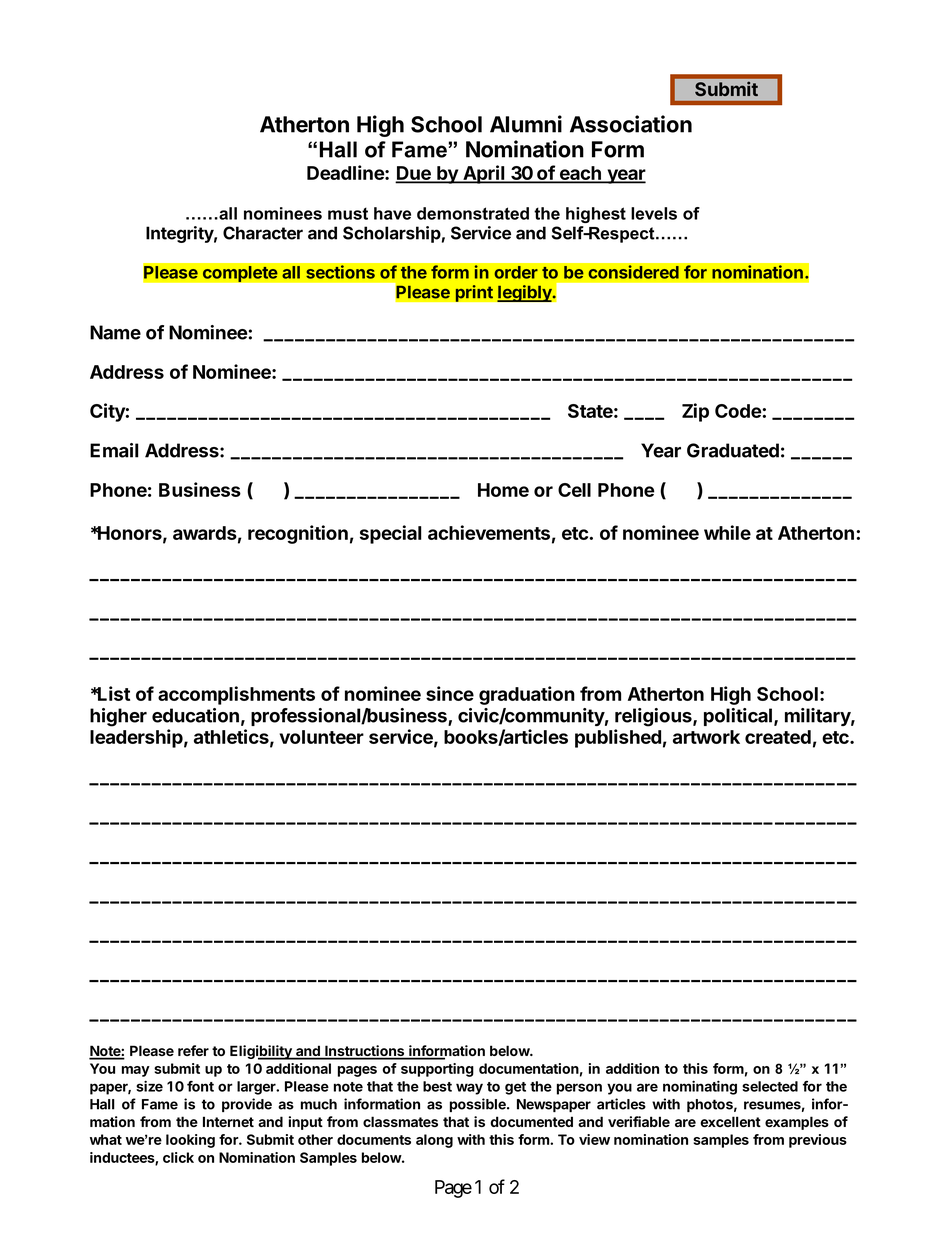 The width and height of the screenshot is (952, 1233). What do you see at coordinates (484, 174) in the screenshot?
I see `April` at bounding box center [484, 174].
